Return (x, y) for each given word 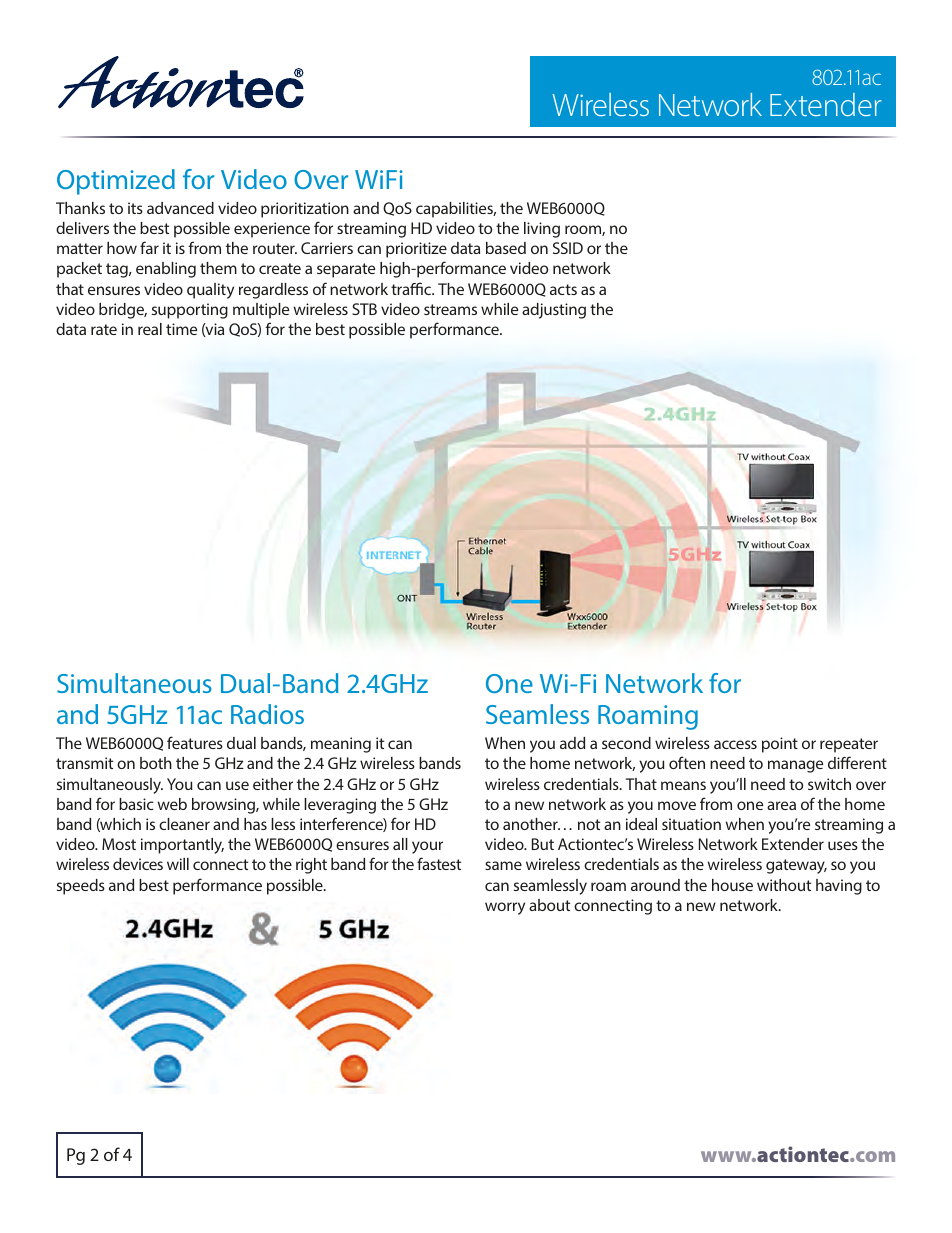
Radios (267, 714)
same (503, 865)
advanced (180, 208)
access (735, 744)
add (572, 743)
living (542, 230)
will (178, 864)
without (784, 885)
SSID (568, 248)
